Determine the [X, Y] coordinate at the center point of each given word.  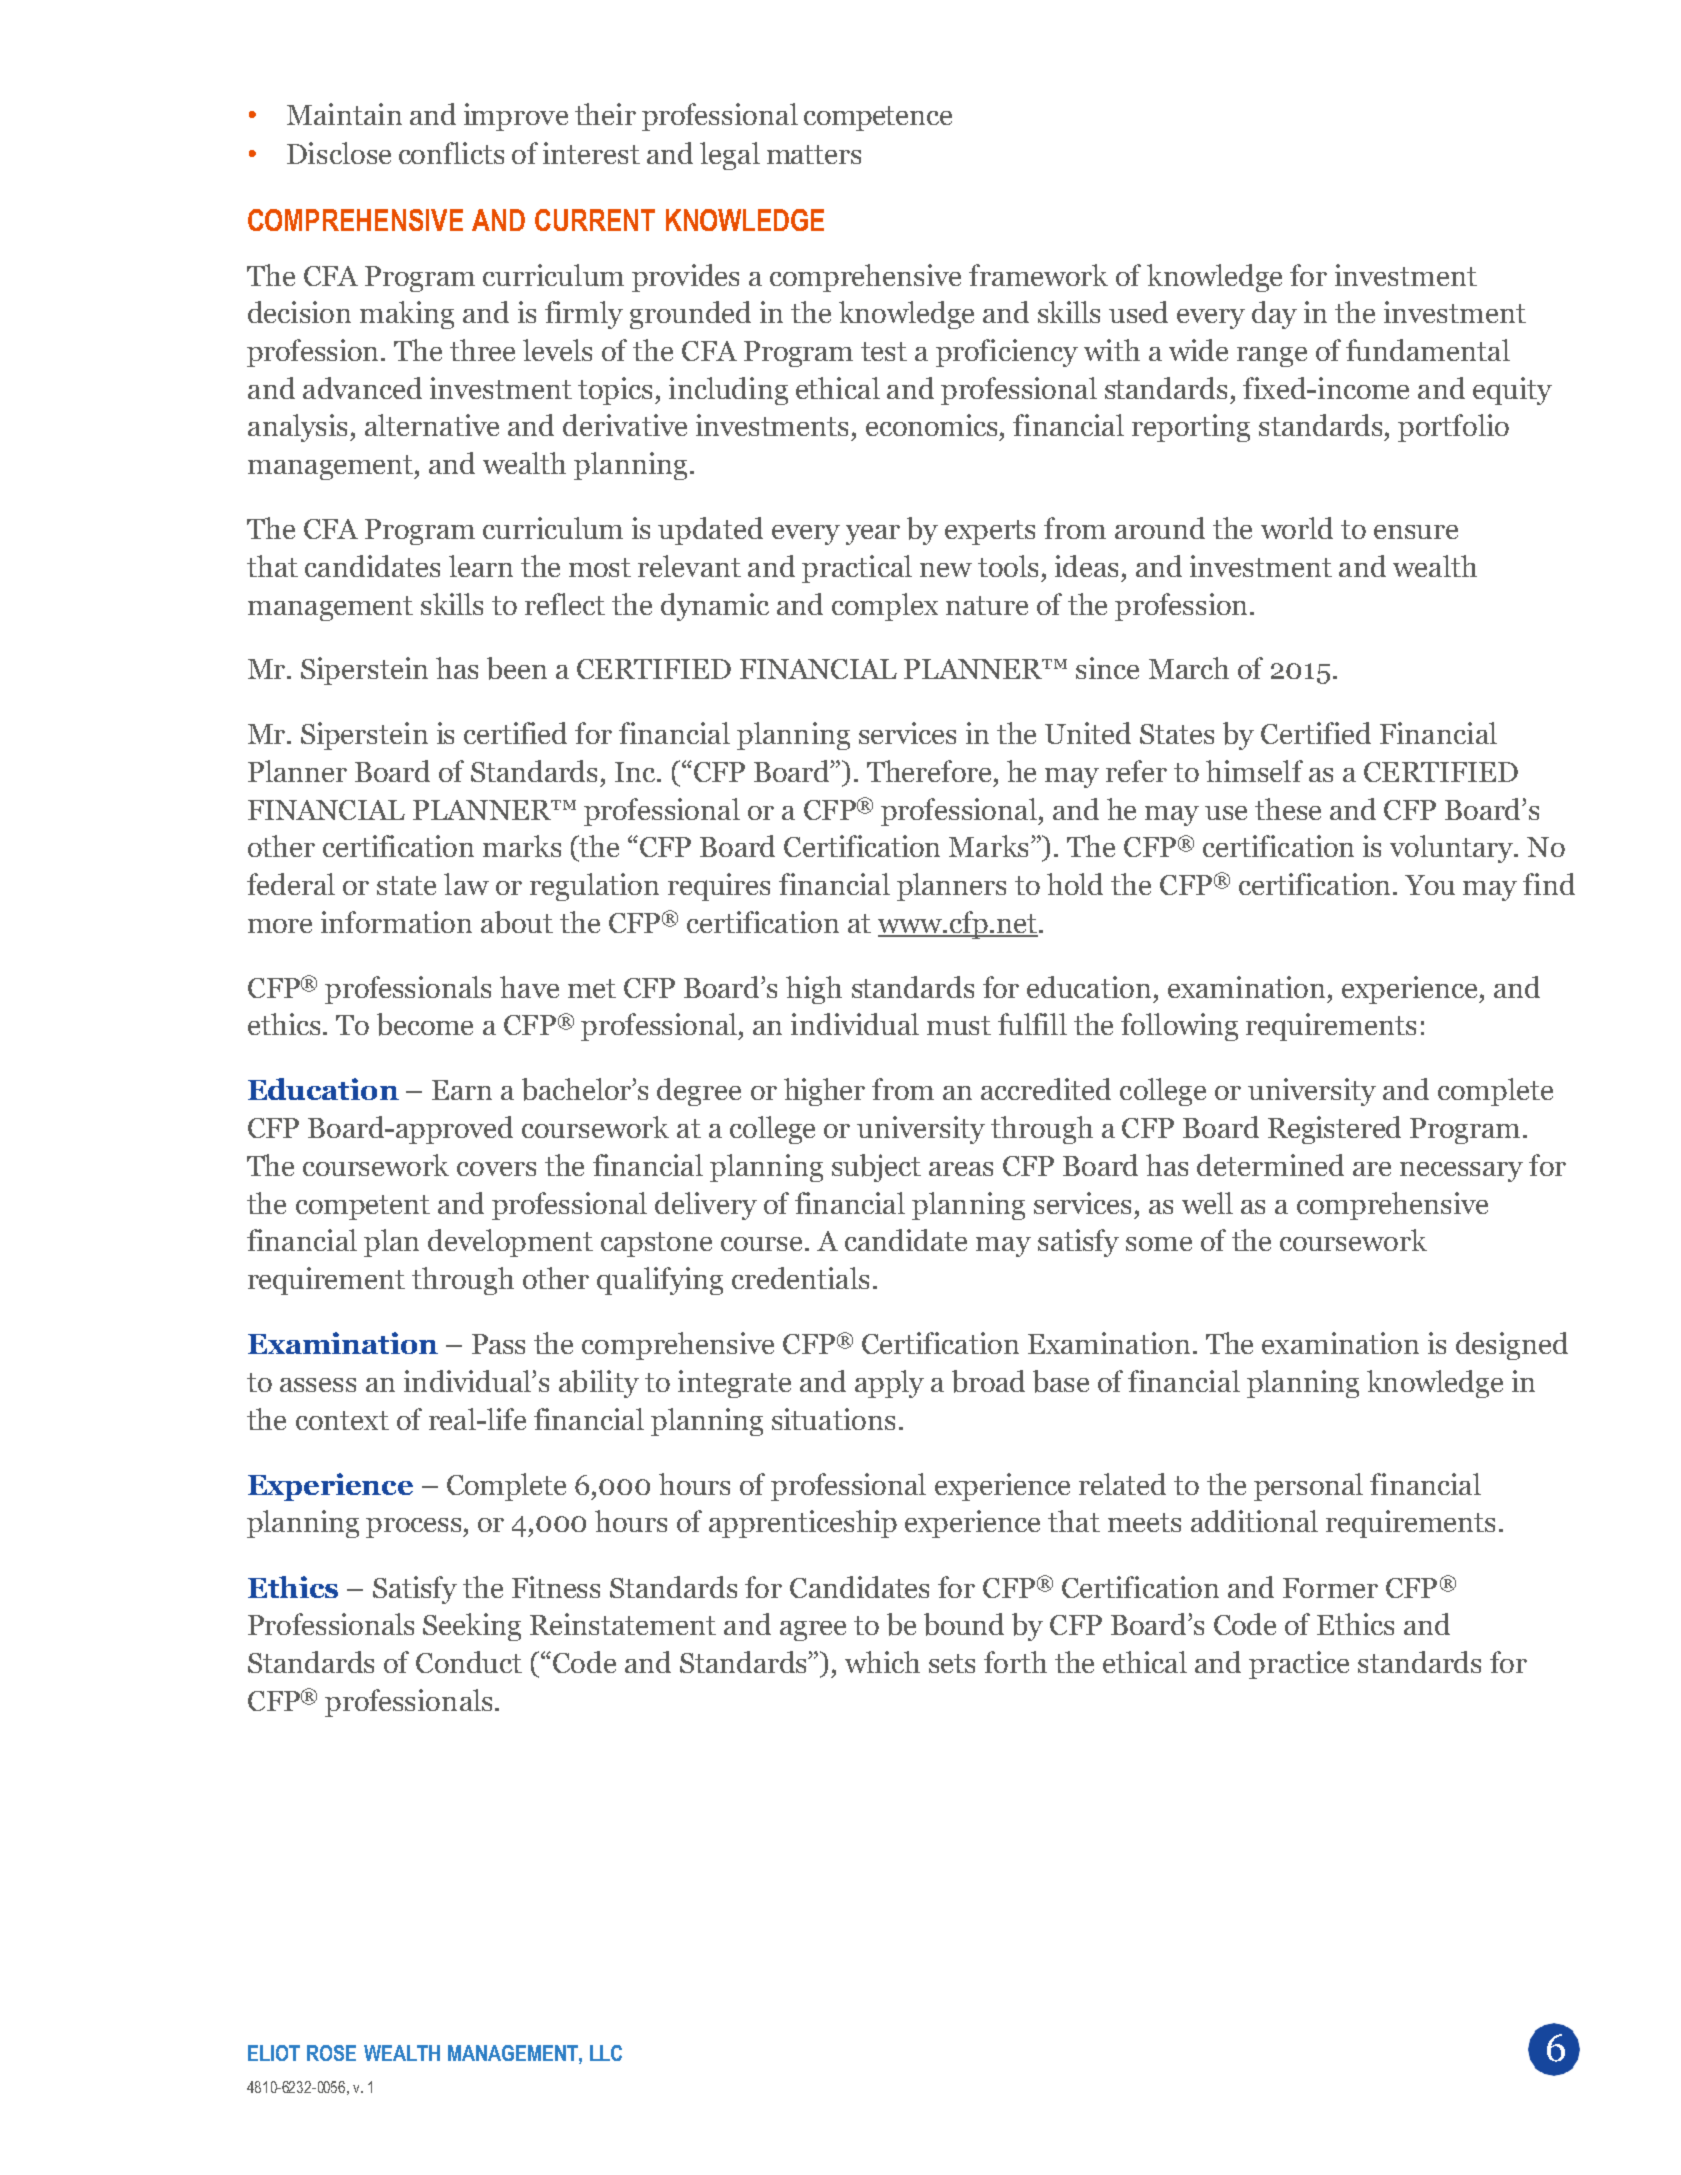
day [1274, 315]
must [959, 1025]
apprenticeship [803, 1524]
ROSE [331, 2053]
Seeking [472, 1627]
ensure [1416, 532]
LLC [606, 2053]
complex [885, 607]
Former [1330, 1588]
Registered [1334, 1130]
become [425, 1024]
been [517, 668]
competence [878, 118]
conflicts [451, 153]
